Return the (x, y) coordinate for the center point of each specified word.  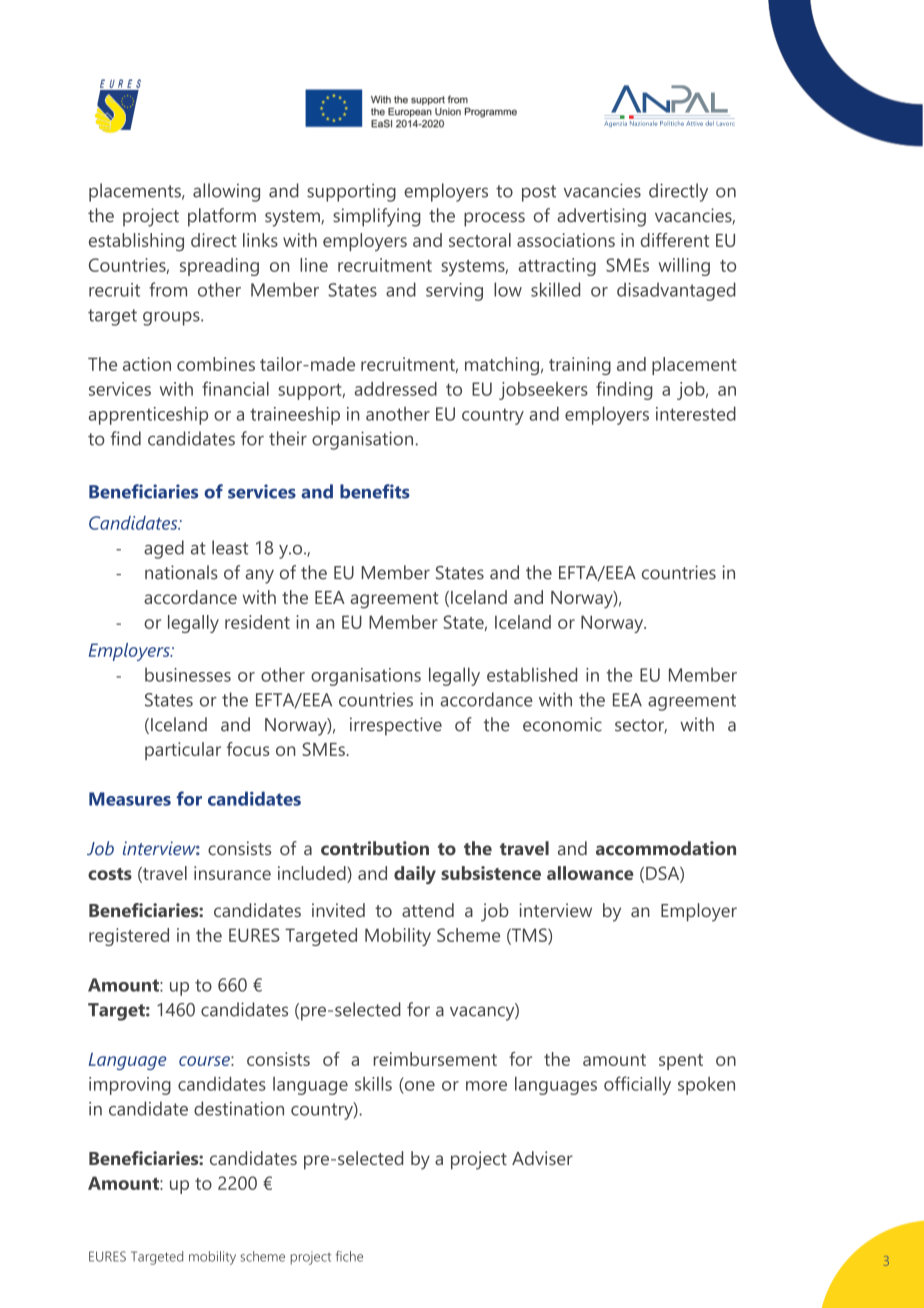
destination (239, 1108)
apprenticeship (148, 415)
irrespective (396, 726)
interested (696, 413)
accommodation (666, 848)
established (532, 674)
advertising (601, 217)
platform (222, 217)
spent (681, 1062)
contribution (375, 848)
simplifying (377, 217)
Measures (130, 799)
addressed (396, 389)
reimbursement (435, 1059)
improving (130, 1086)
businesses (188, 675)
